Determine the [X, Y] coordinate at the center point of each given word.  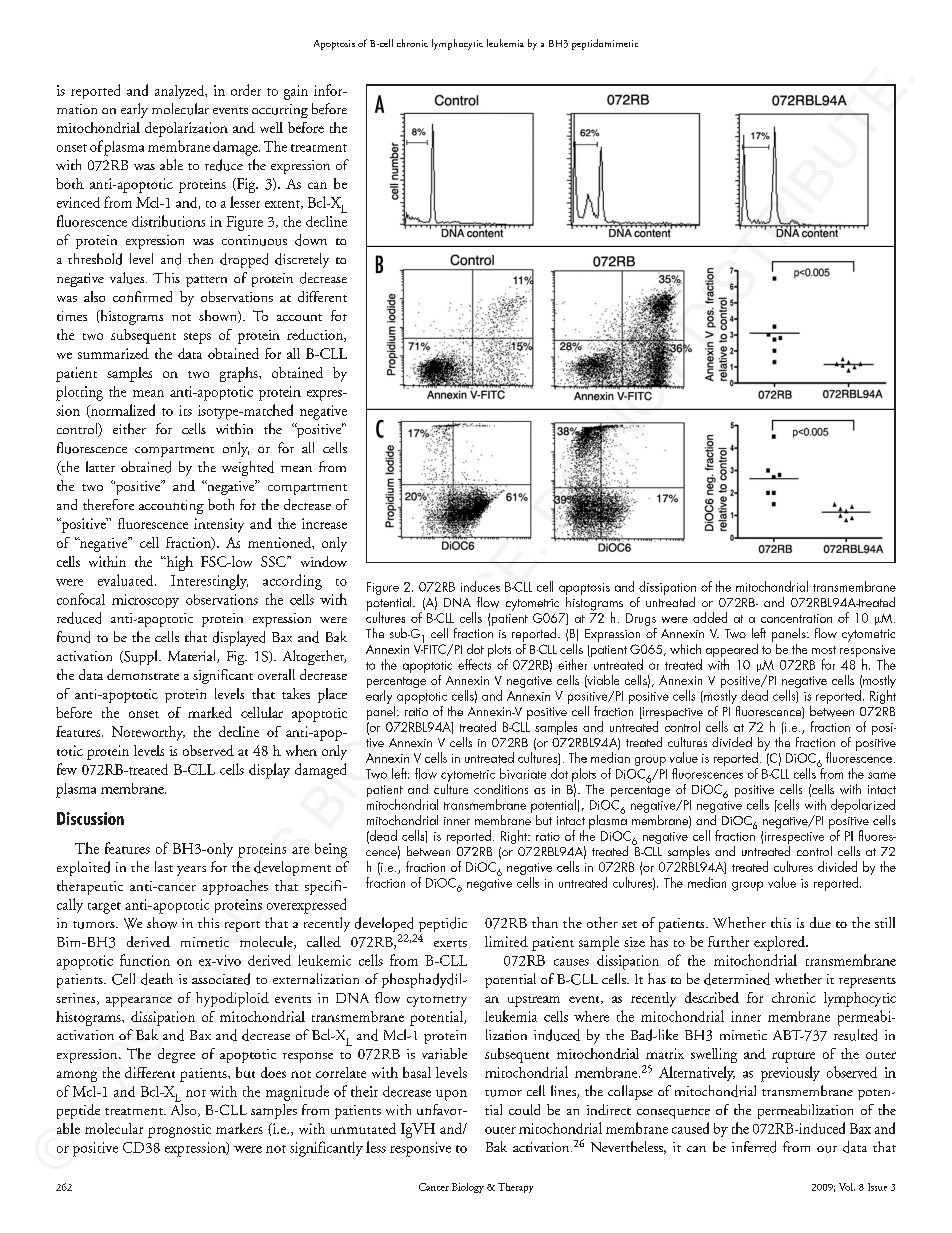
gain [296, 92]
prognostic [179, 1131]
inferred [754, 1147]
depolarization [186, 129]
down [311, 240]
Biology [468, 1188]
